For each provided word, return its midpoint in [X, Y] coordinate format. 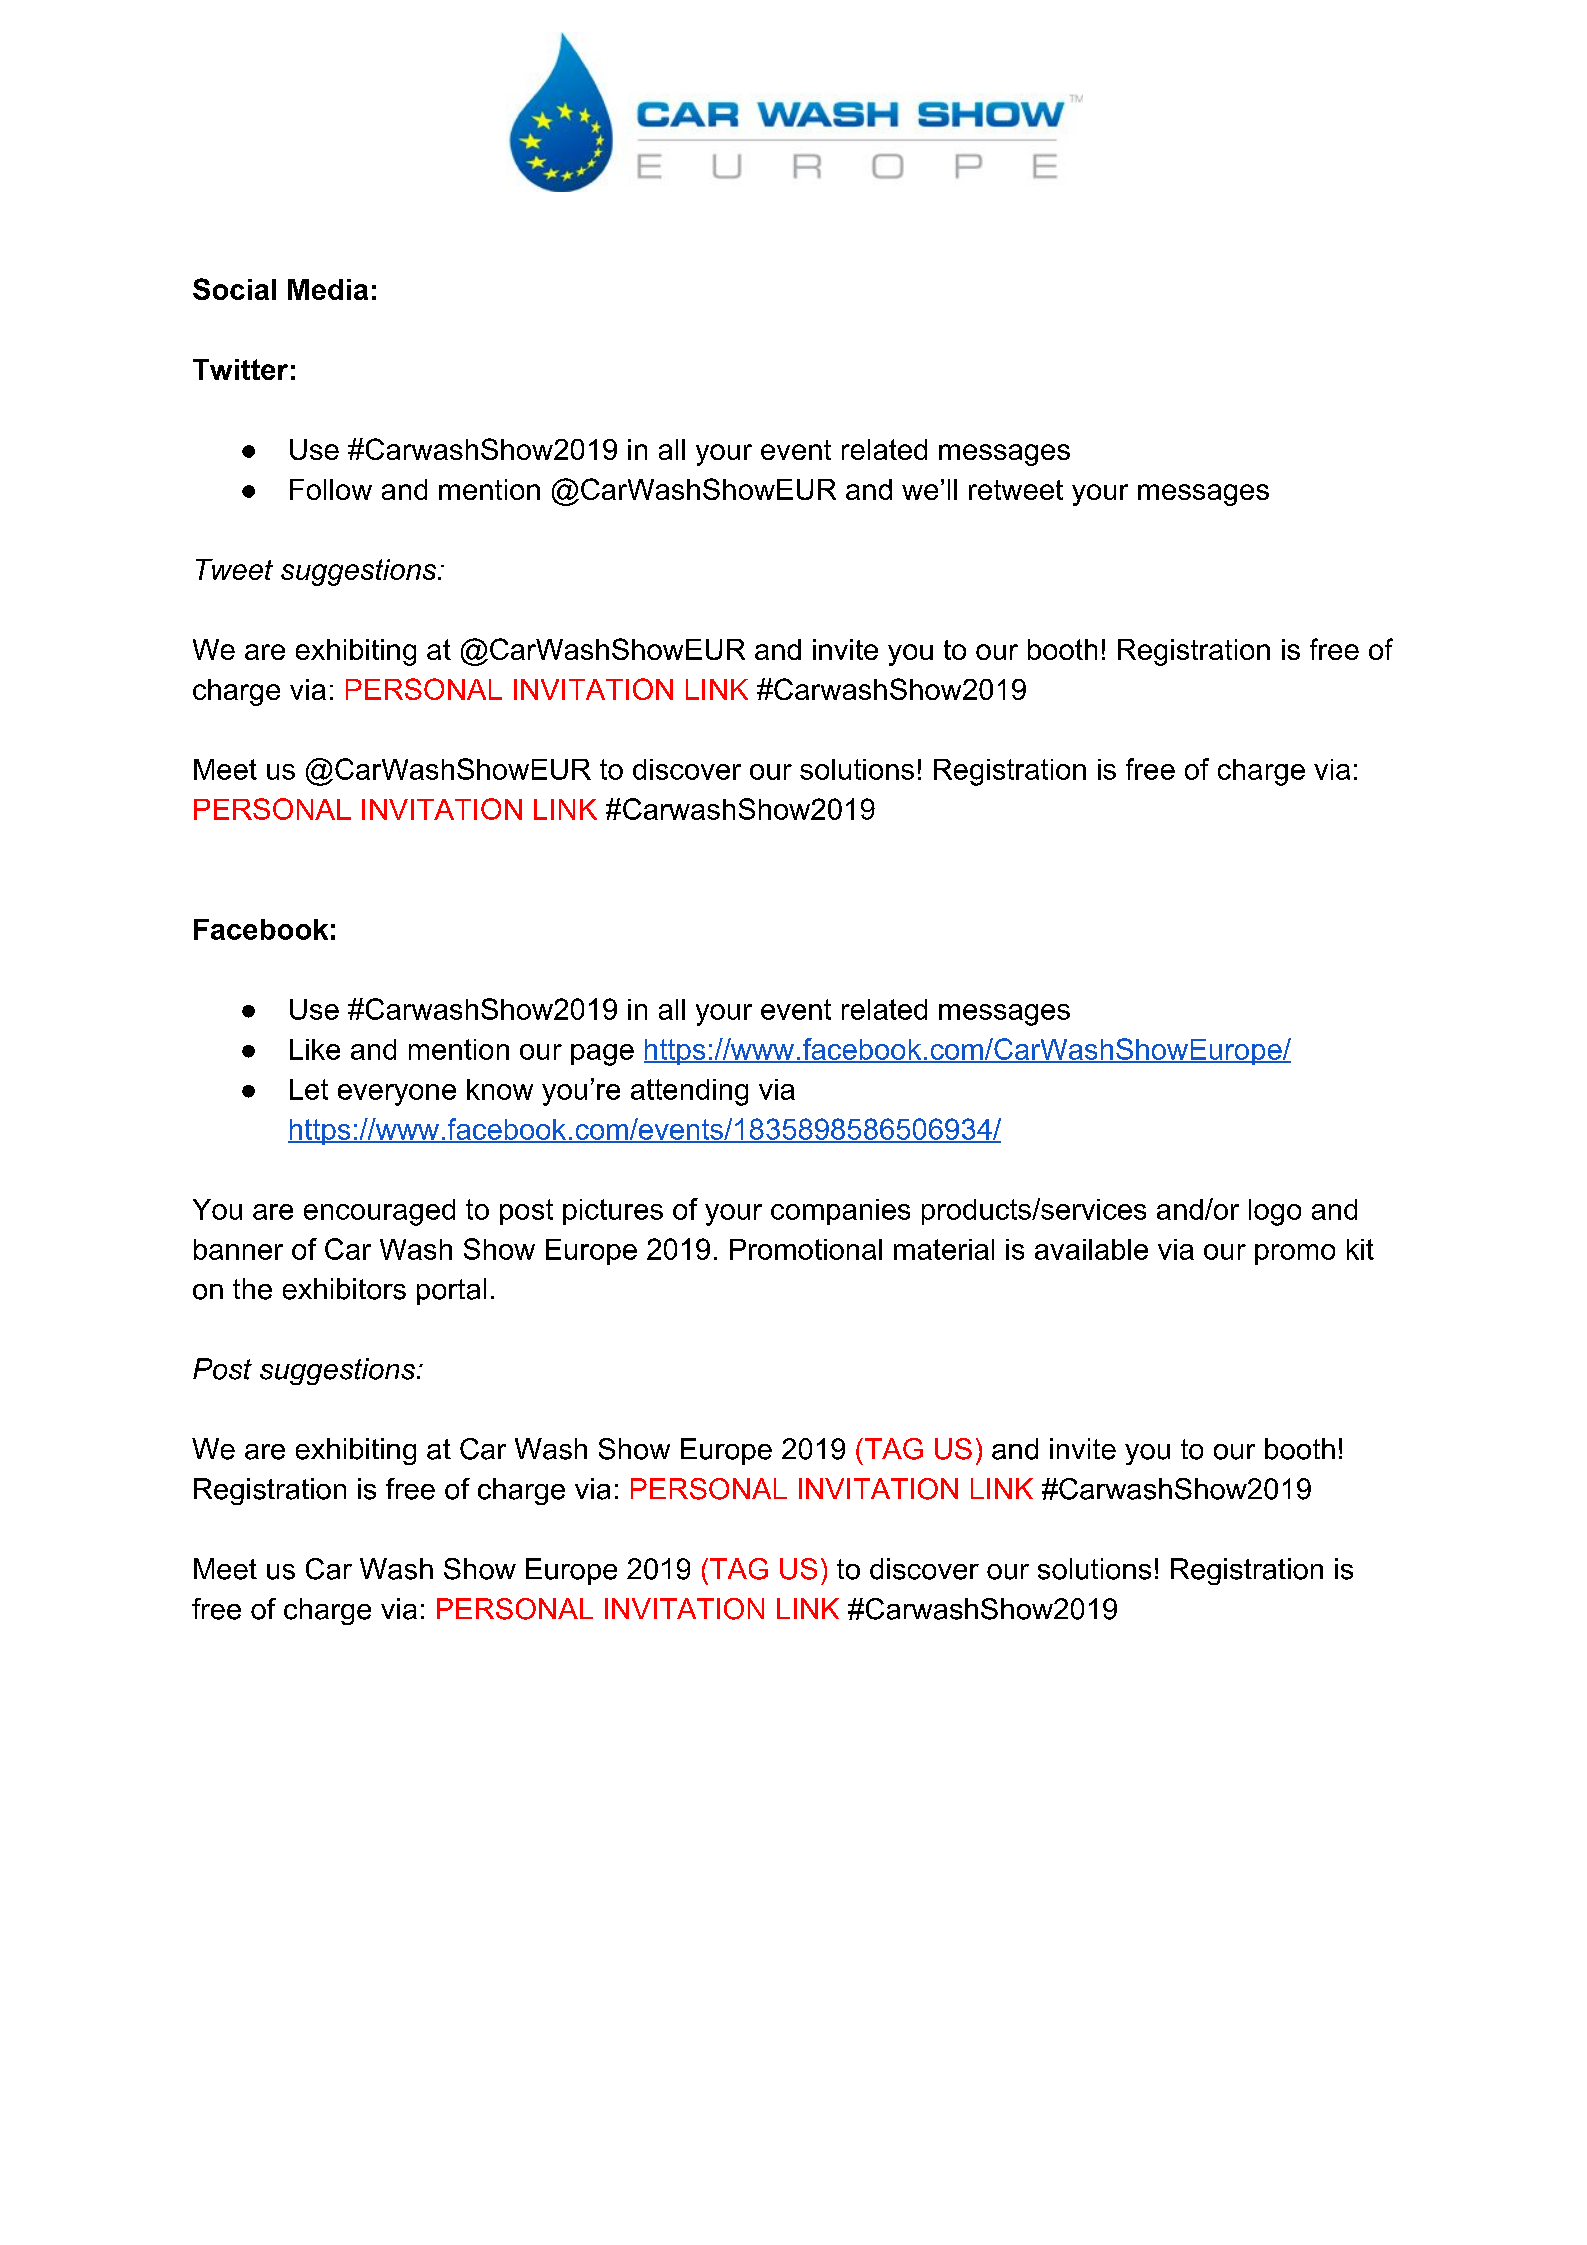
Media [328, 289]
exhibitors [344, 1289]
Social [234, 289]
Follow [331, 489]
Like [315, 1049]
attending [689, 1092]
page [602, 1055]
